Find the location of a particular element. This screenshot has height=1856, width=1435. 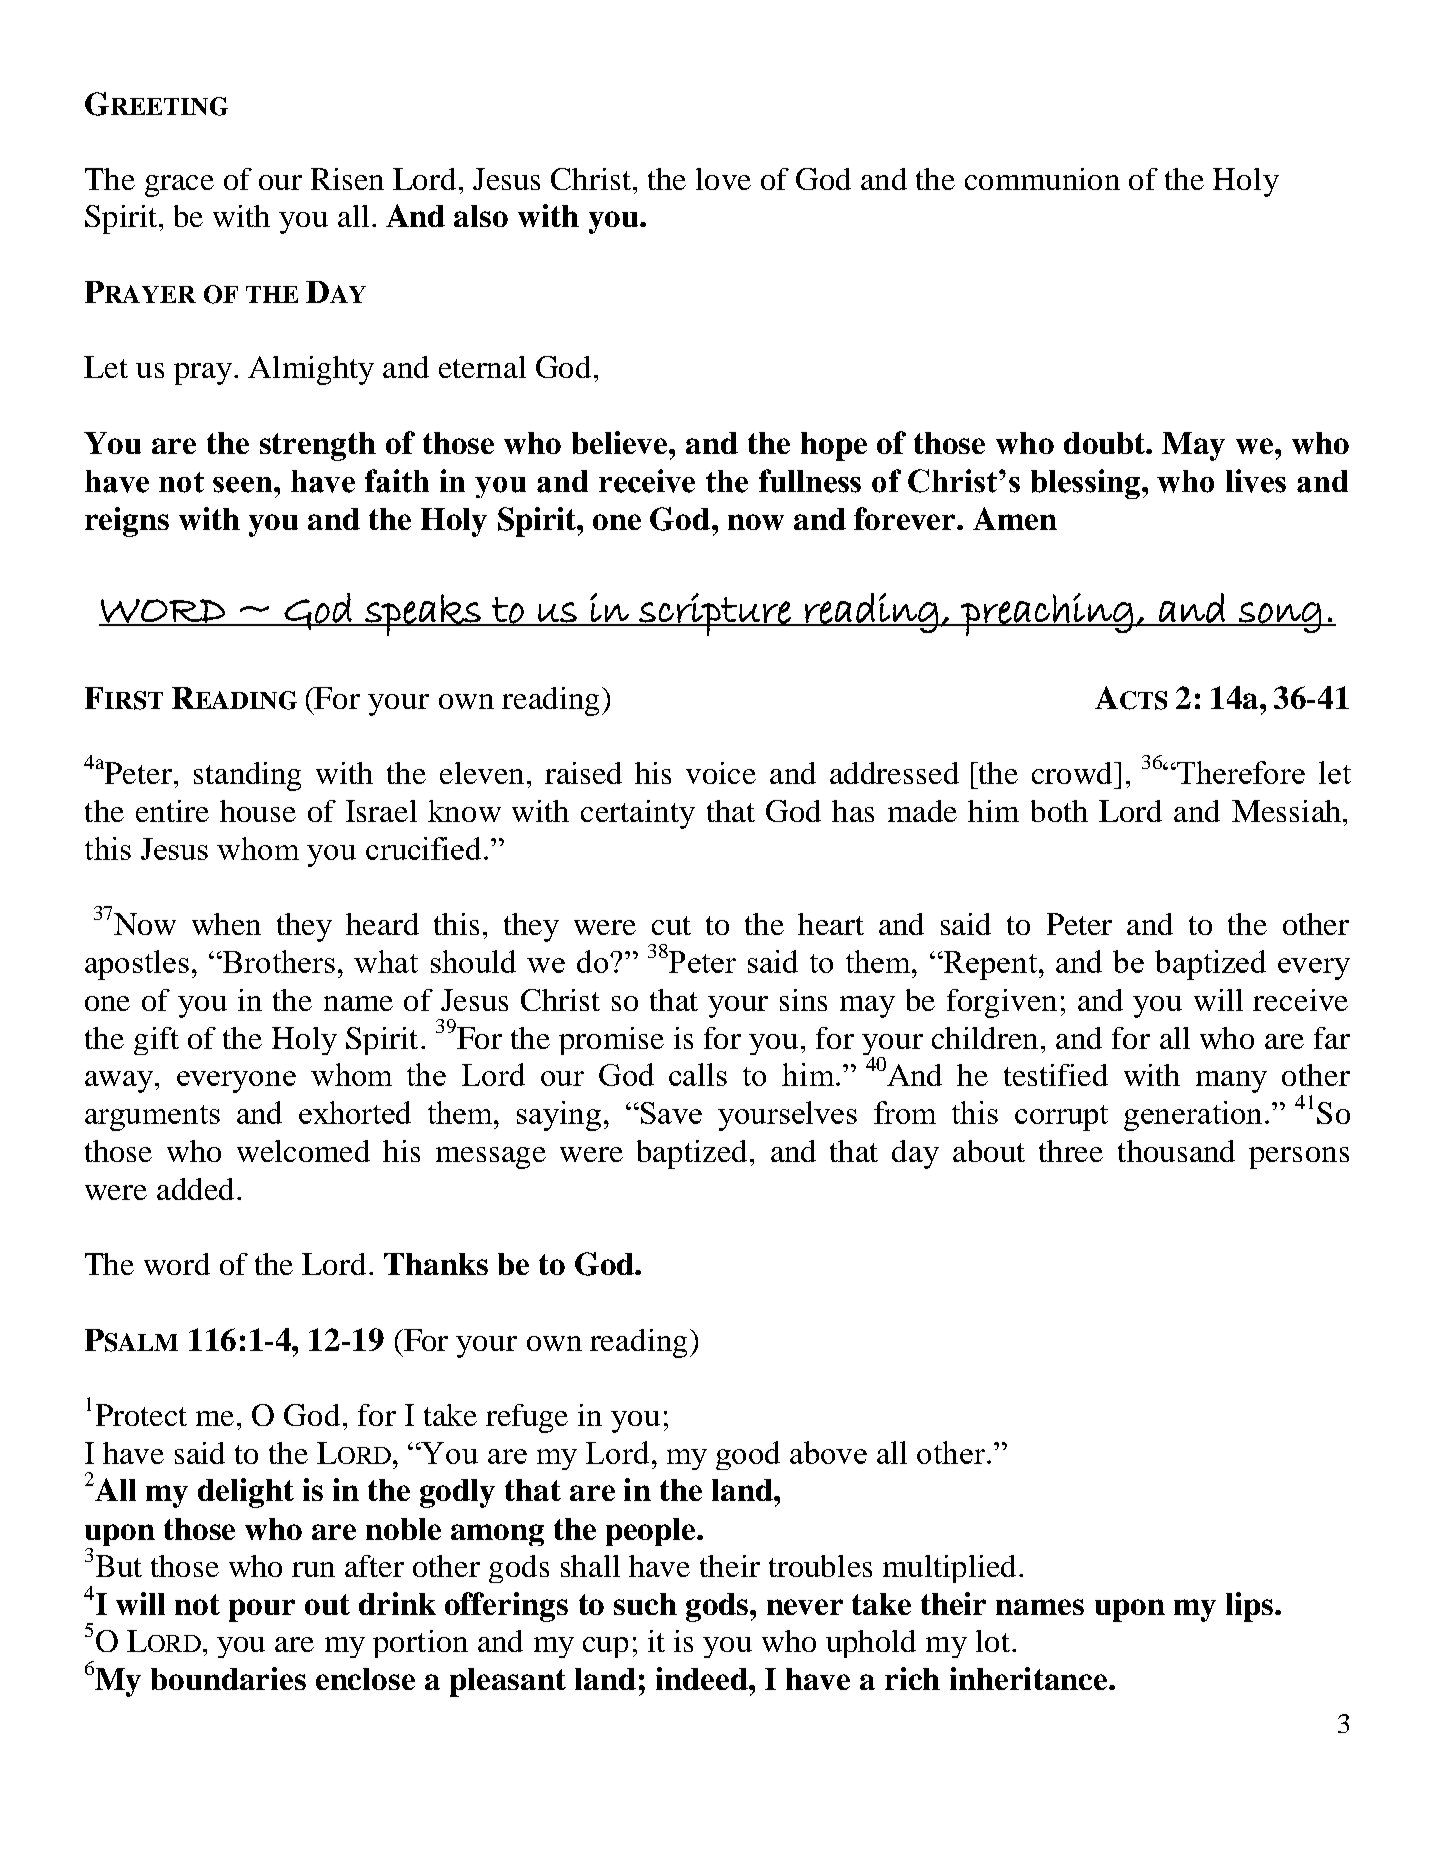

good is located at coordinates (748, 1455).
